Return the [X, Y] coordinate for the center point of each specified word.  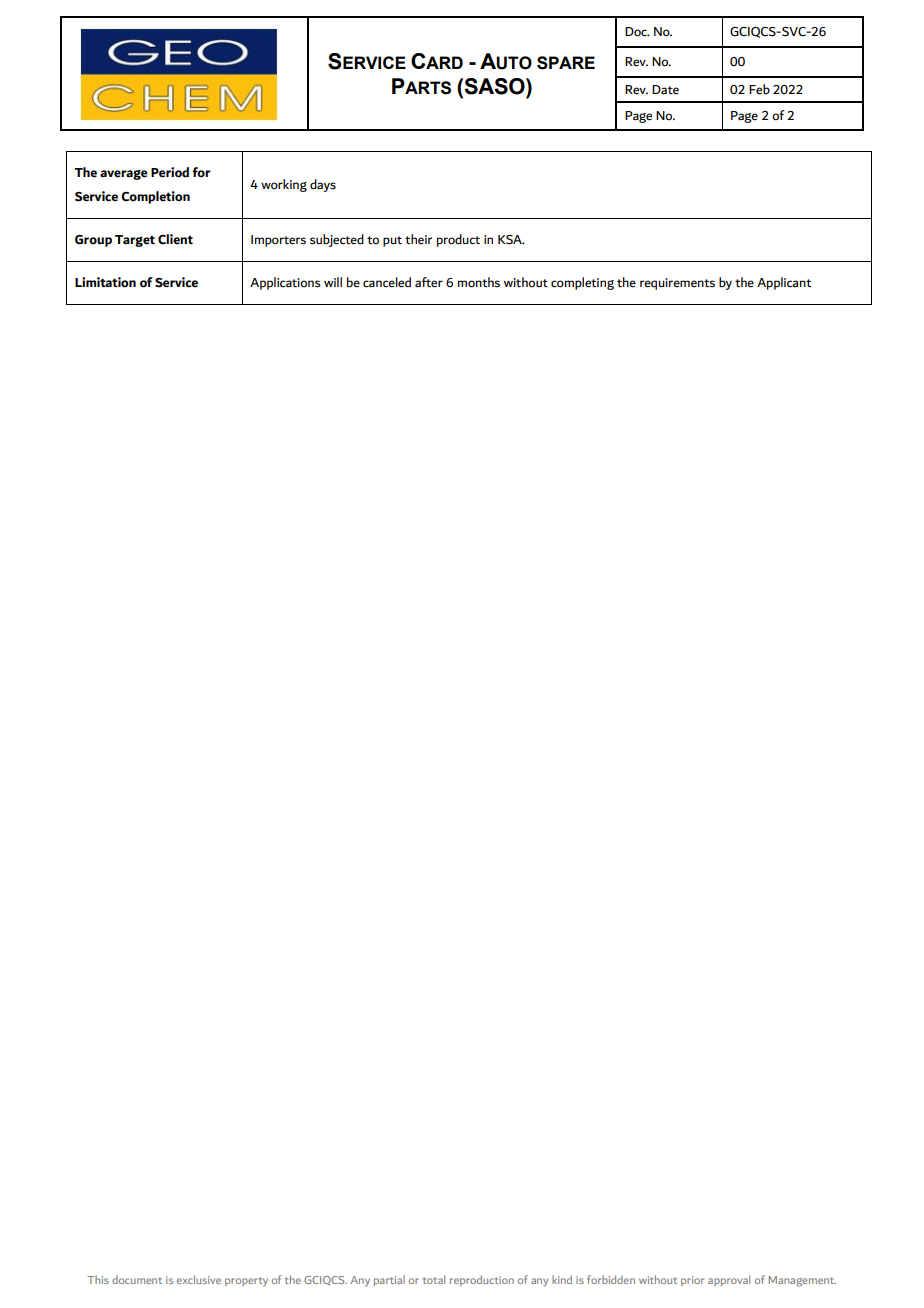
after [429, 282]
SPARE [566, 63]
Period [170, 172]
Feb [759, 89]
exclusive [199, 1279]
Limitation [105, 282]
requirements [677, 284]
